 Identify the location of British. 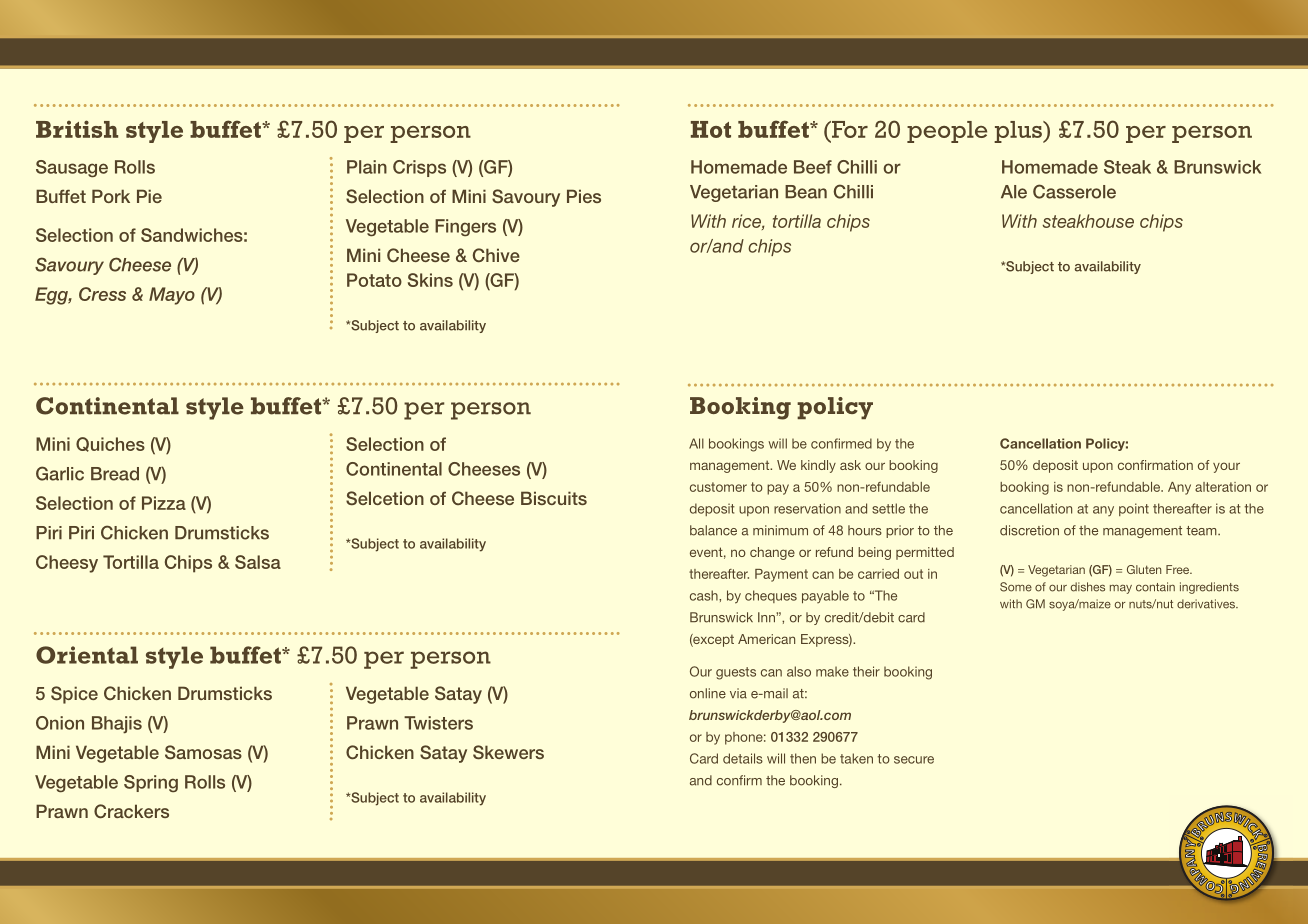
(77, 129).
